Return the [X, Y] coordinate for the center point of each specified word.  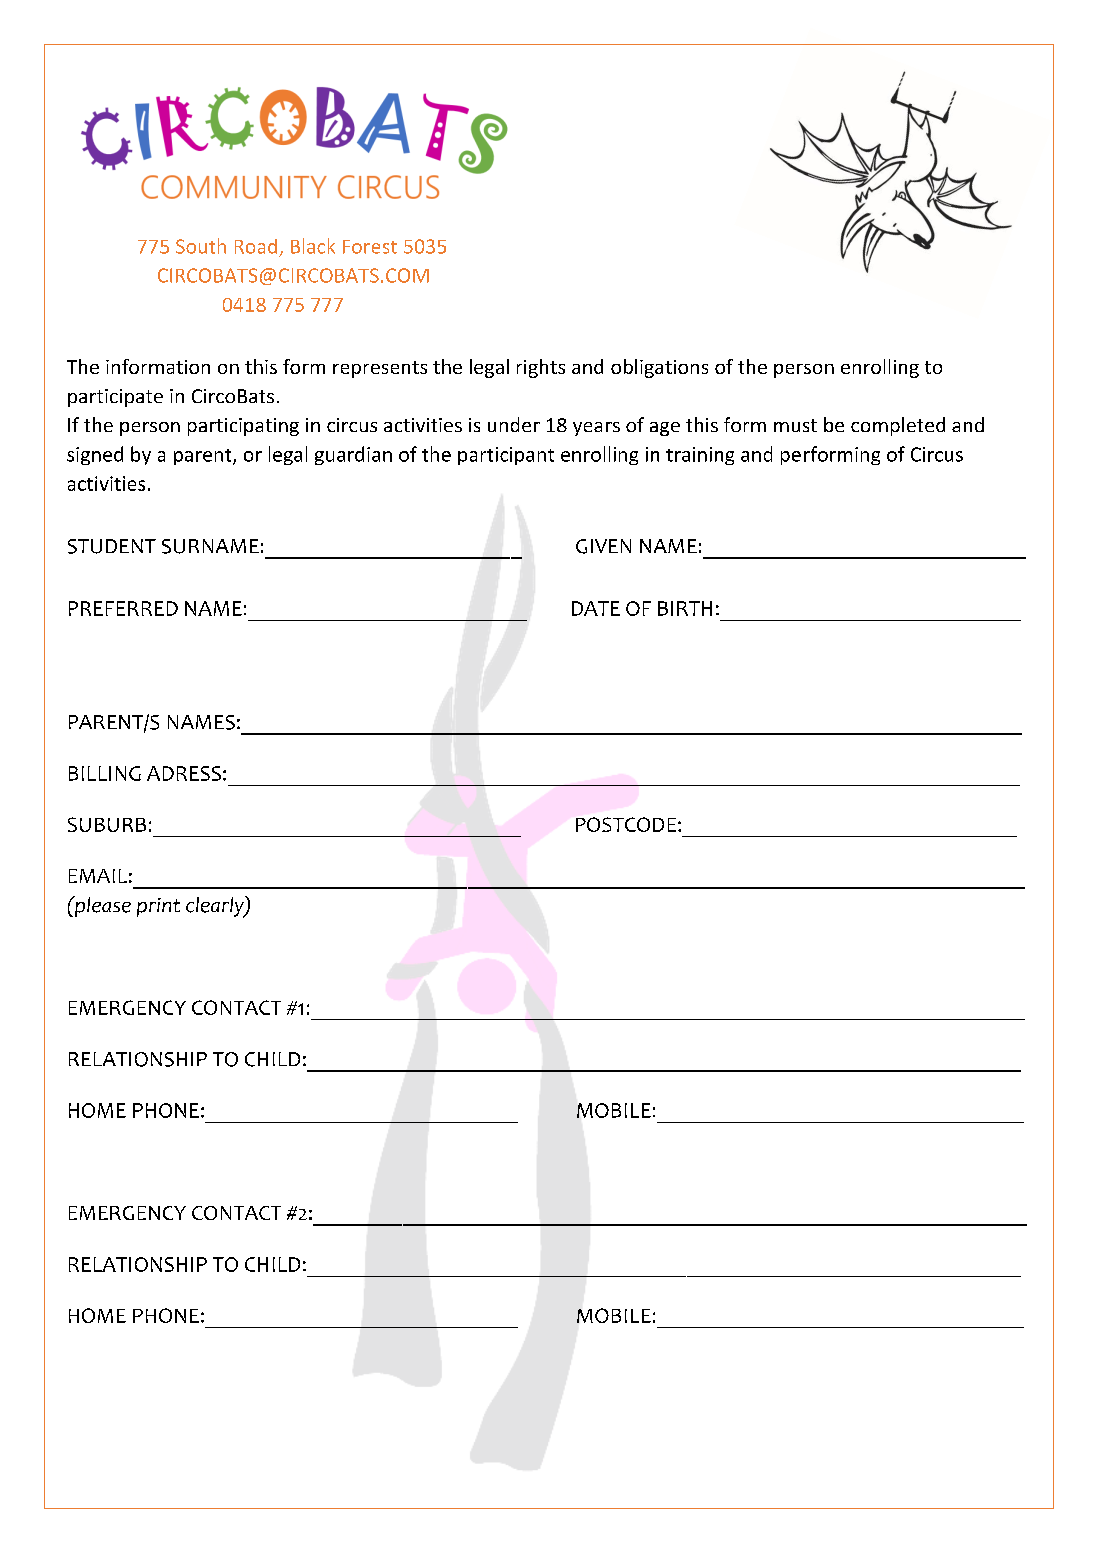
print [158, 907]
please [101, 906]
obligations [659, 368]
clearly [216, 907]
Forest [370, 247]
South [201, 246]
